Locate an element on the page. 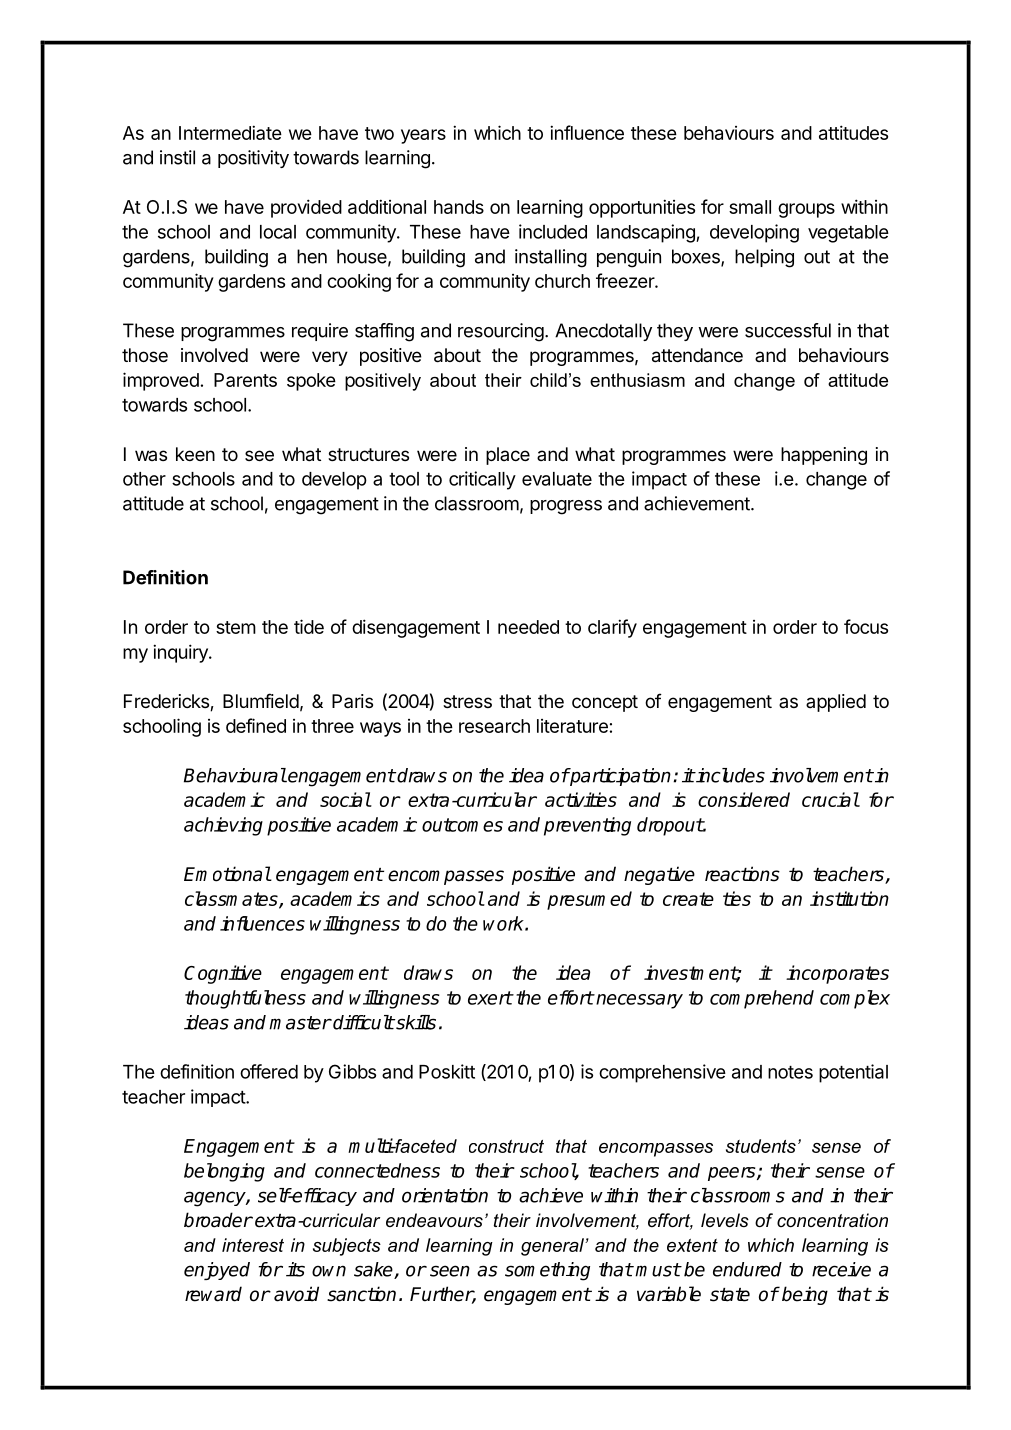 This image has width=1011, height=1430. classmates is located at coordinates (232, 899).
